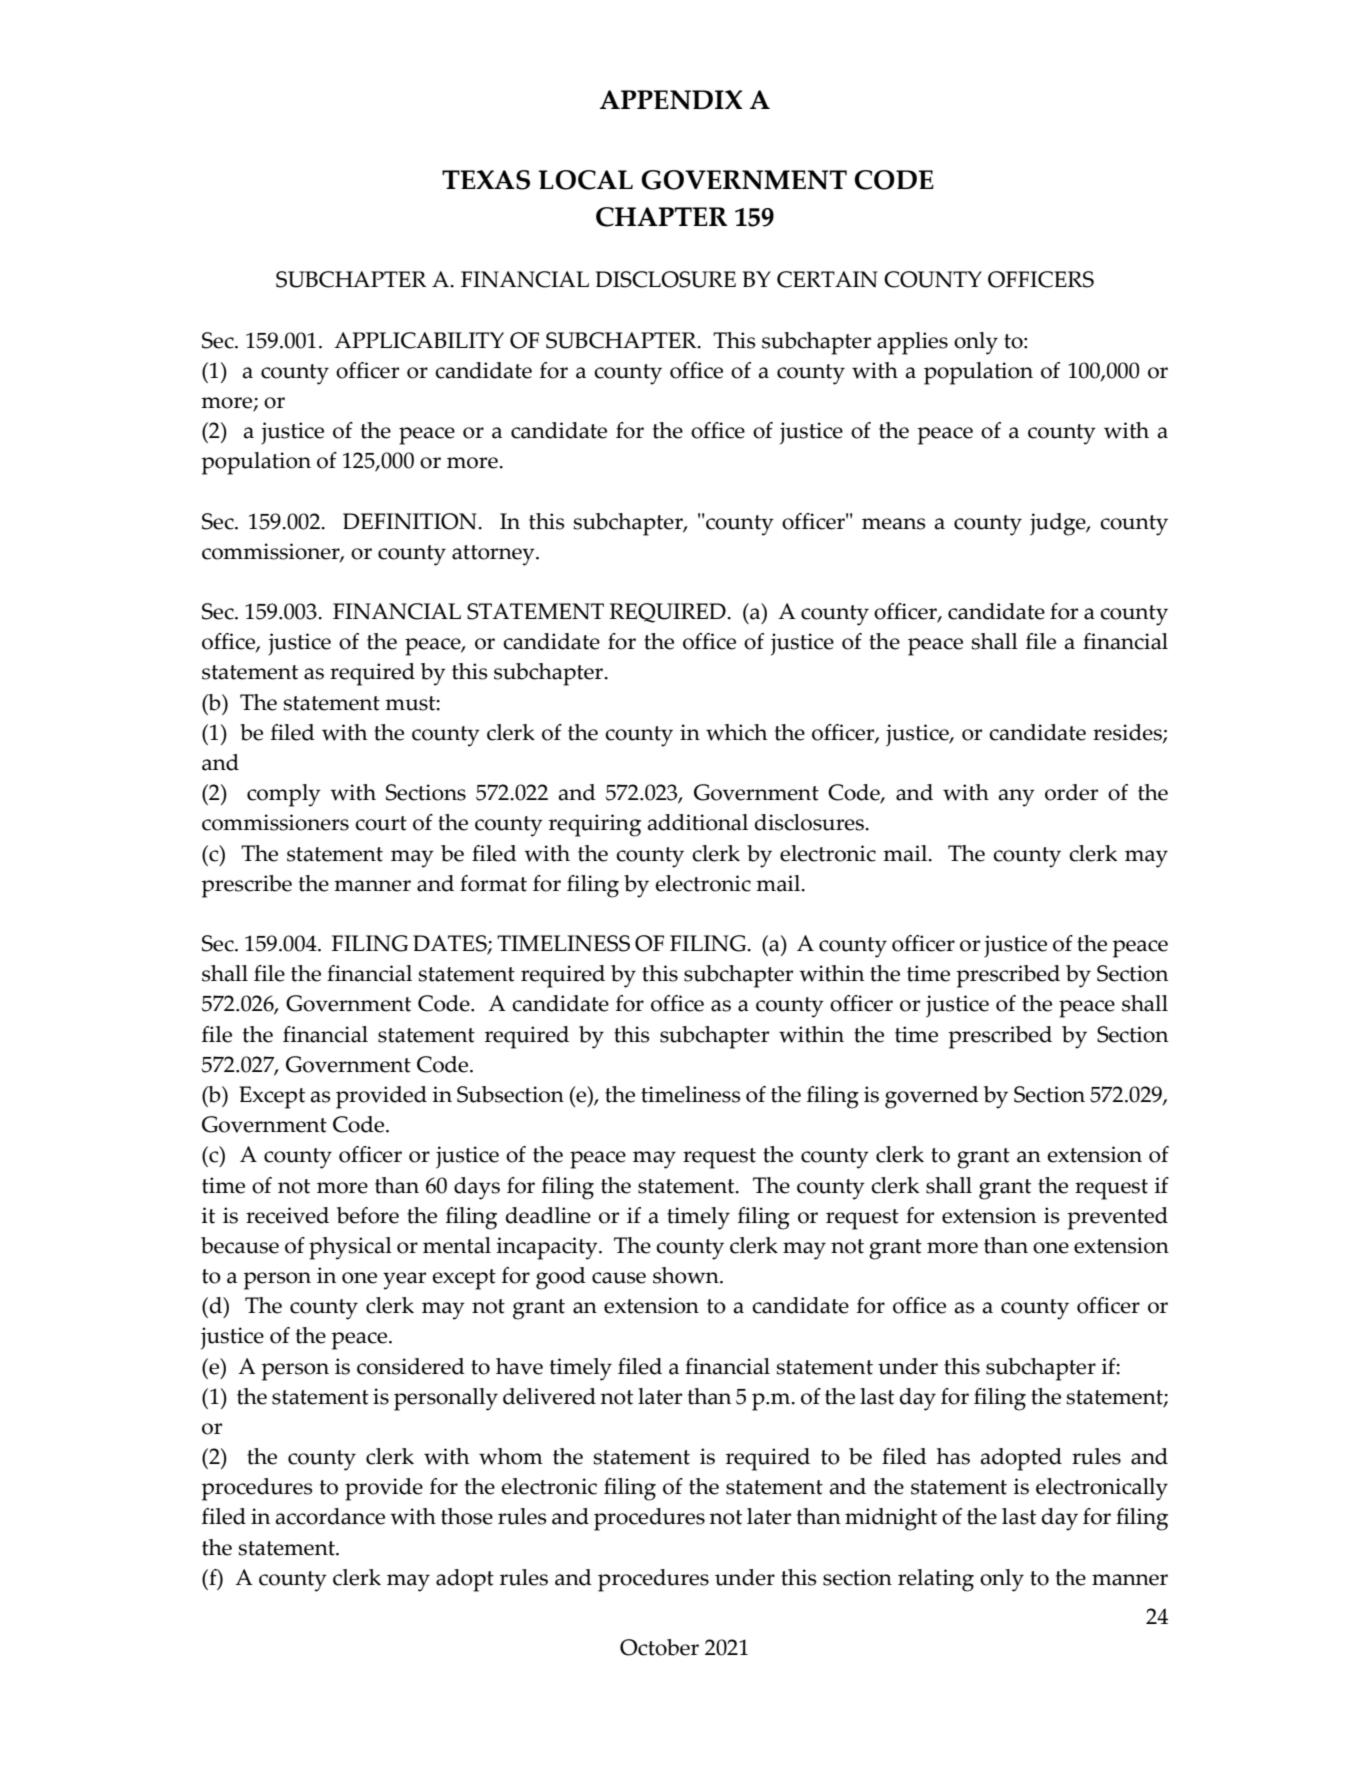 Image resolution: width=1370 pixels, height=1772 pixels. Describe the element at coordinates (486, 180) in the screenshot. I see `TEXAS` at that location.
